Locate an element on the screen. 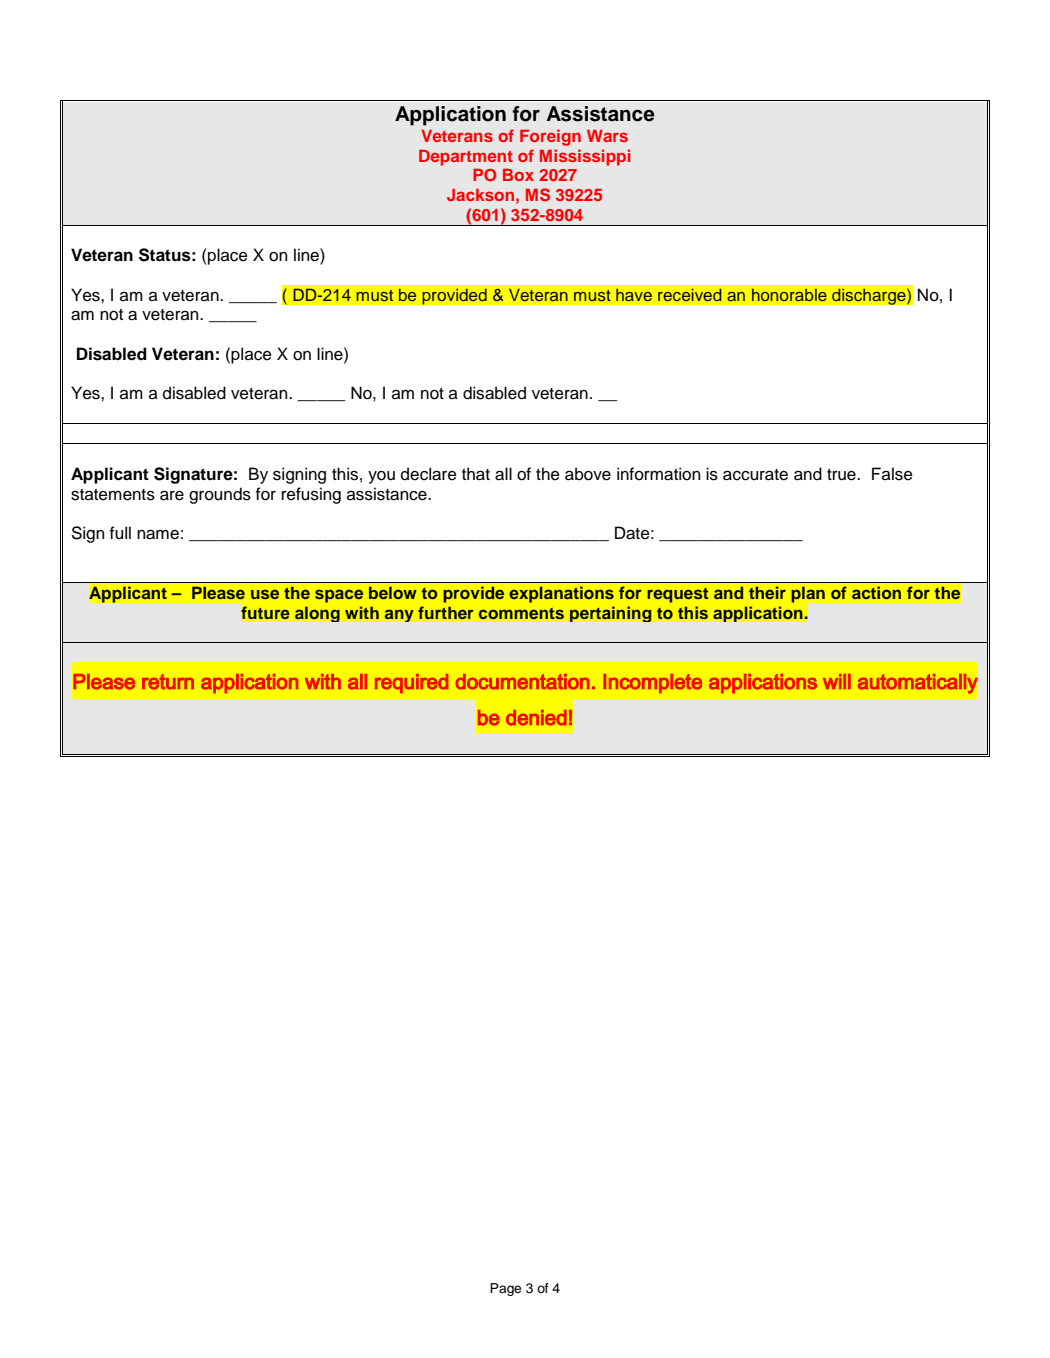 The height and width of the screenshot is (1358, 1050). Department is located at coordinates (466, 158).
